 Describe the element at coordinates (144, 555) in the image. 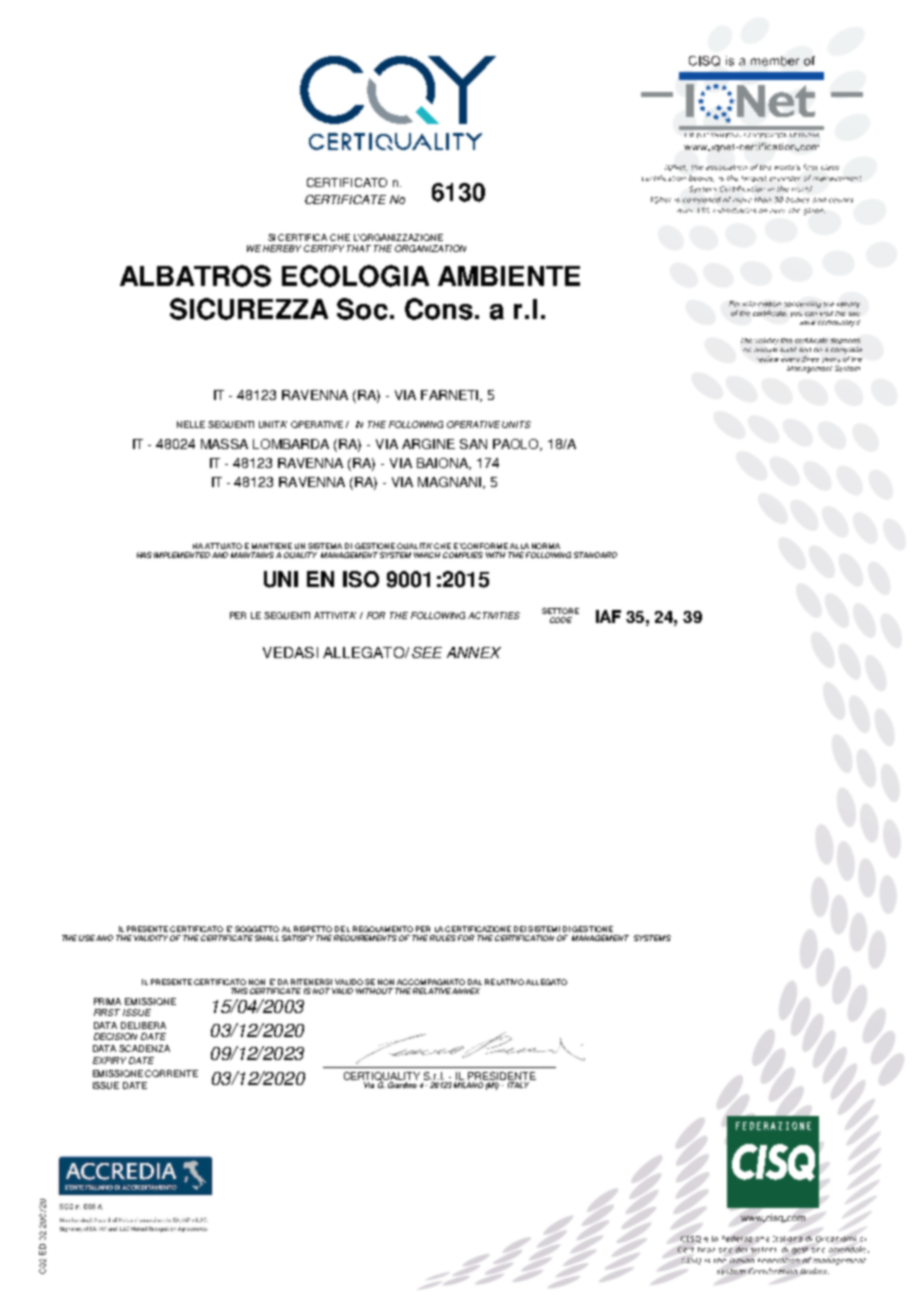

I see `HAS` at that location.
